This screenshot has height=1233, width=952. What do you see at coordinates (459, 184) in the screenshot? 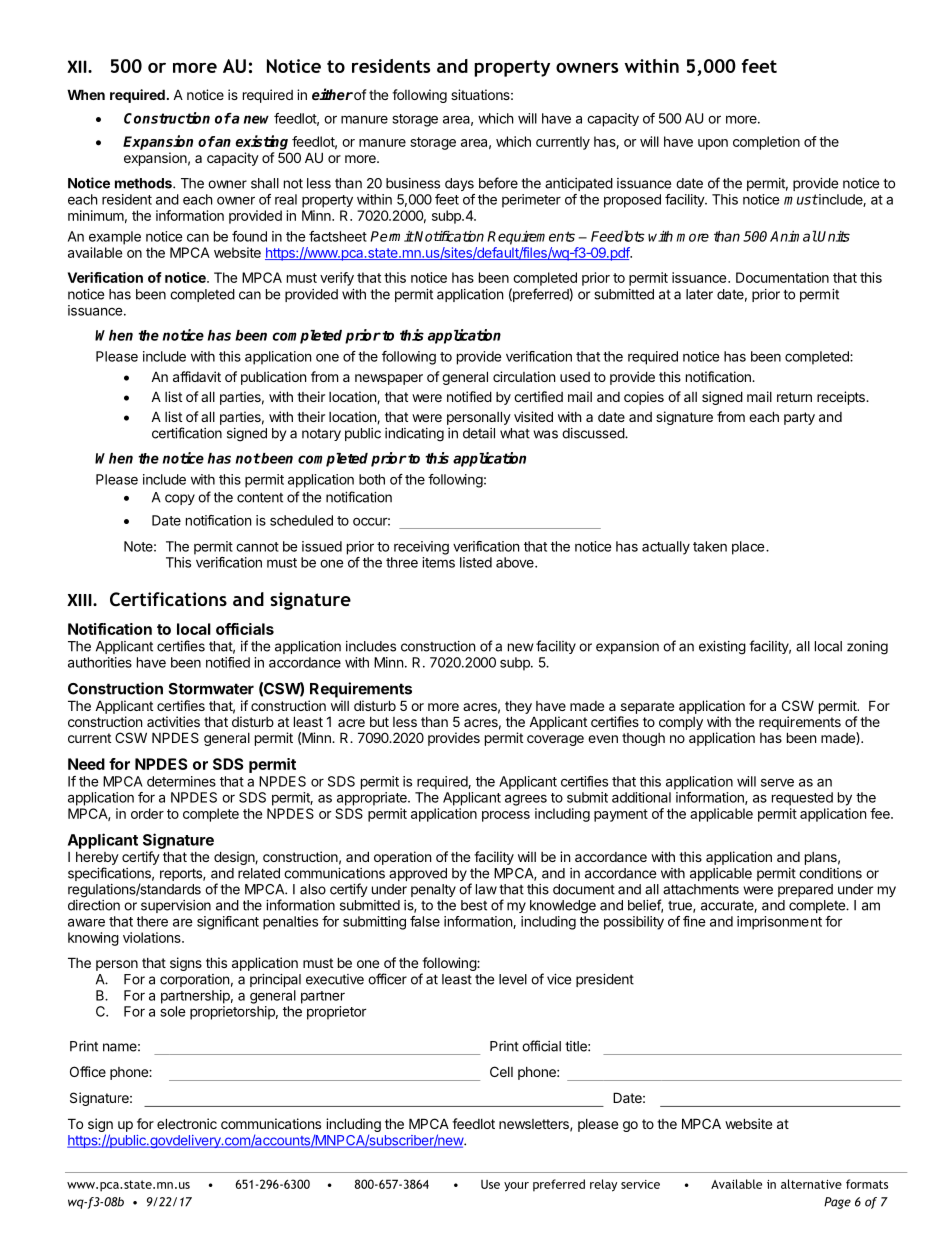
I see `days` at bounding box center [459, 184].
